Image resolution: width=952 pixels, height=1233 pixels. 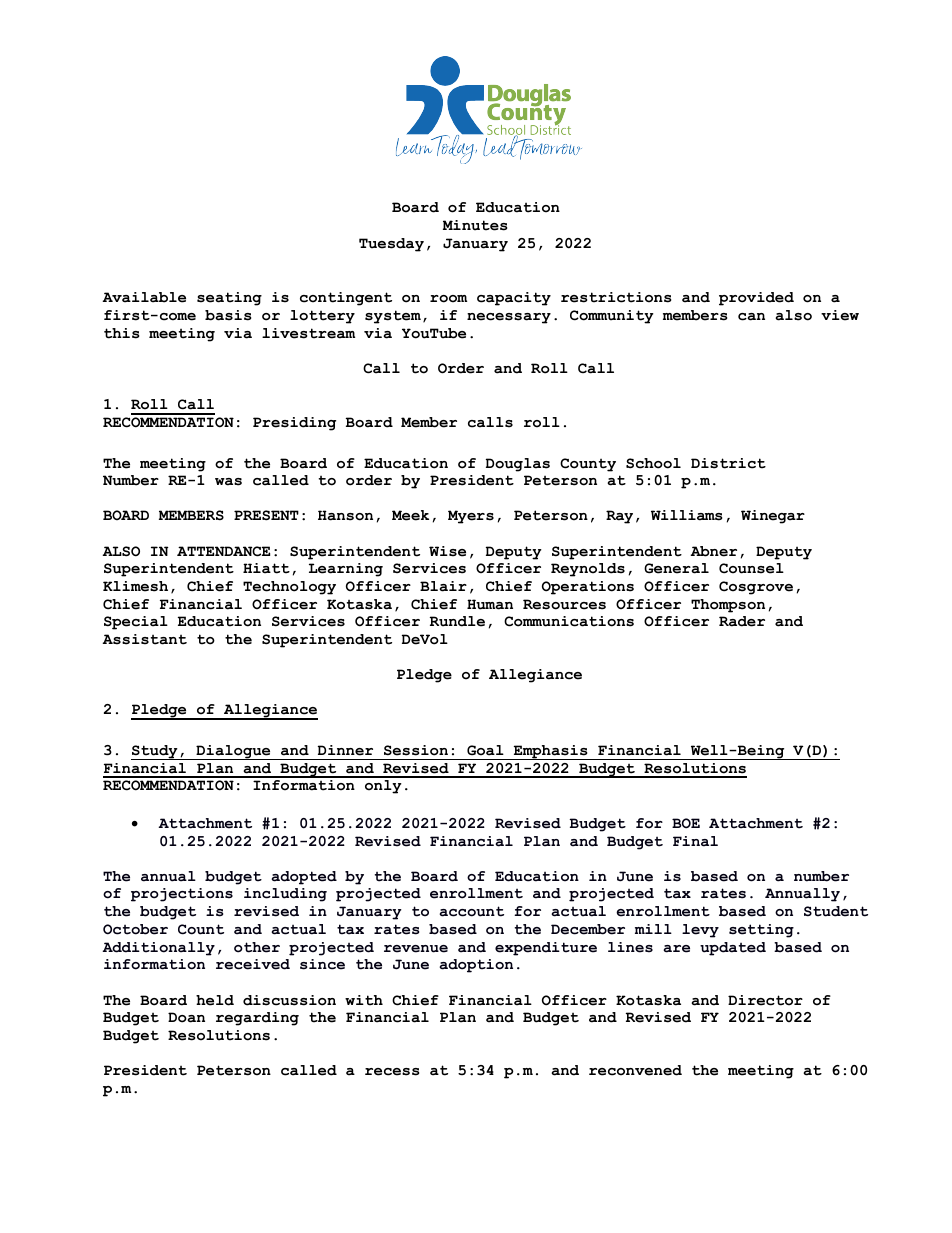 What do you see at coordinates (765, 1000) in the document?
I see `Director` at bounding box center [765, 1000].
